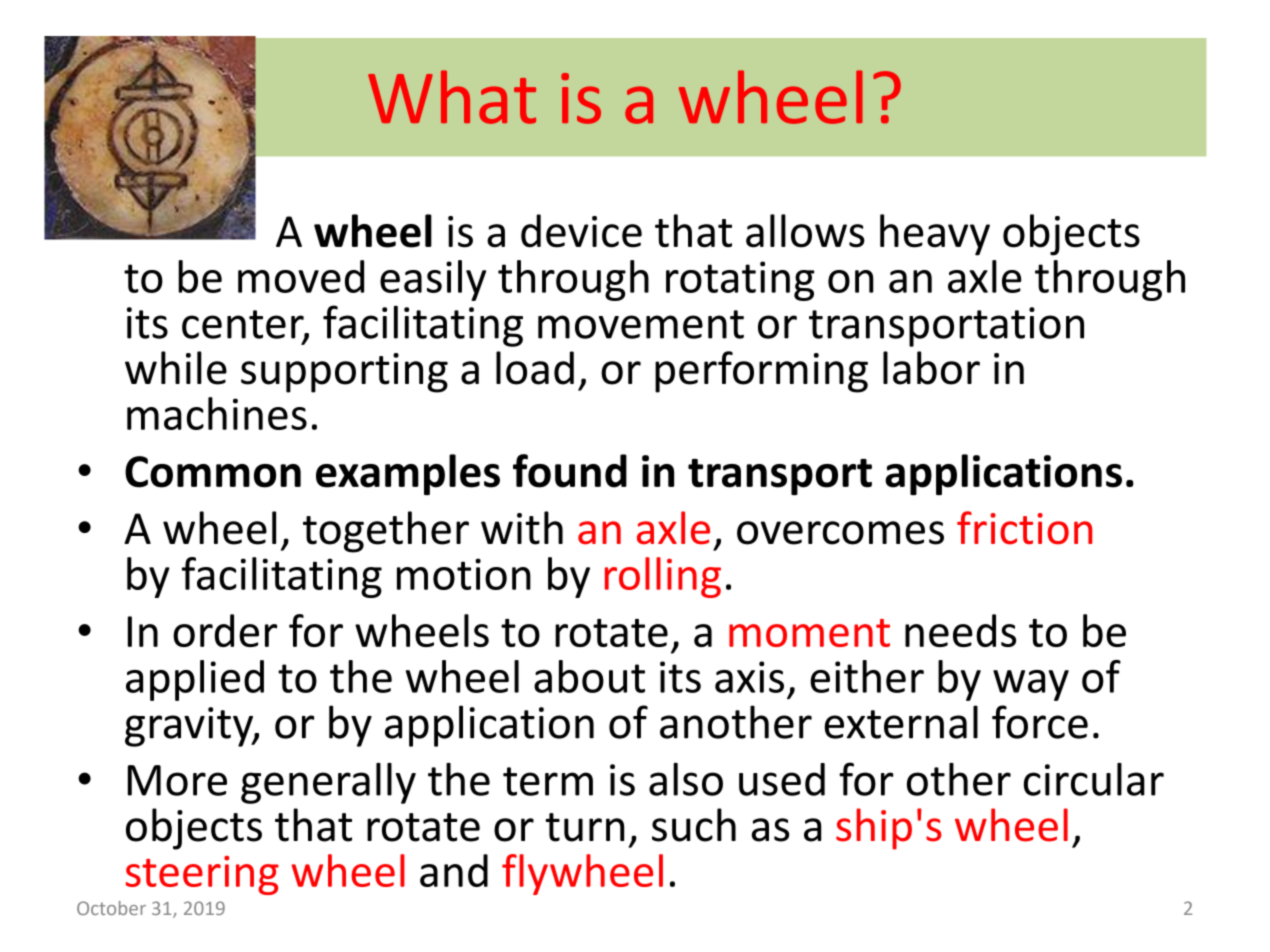  Describe the element at coordinates (589, 676) in the screenshot. I see `about` at that location.
